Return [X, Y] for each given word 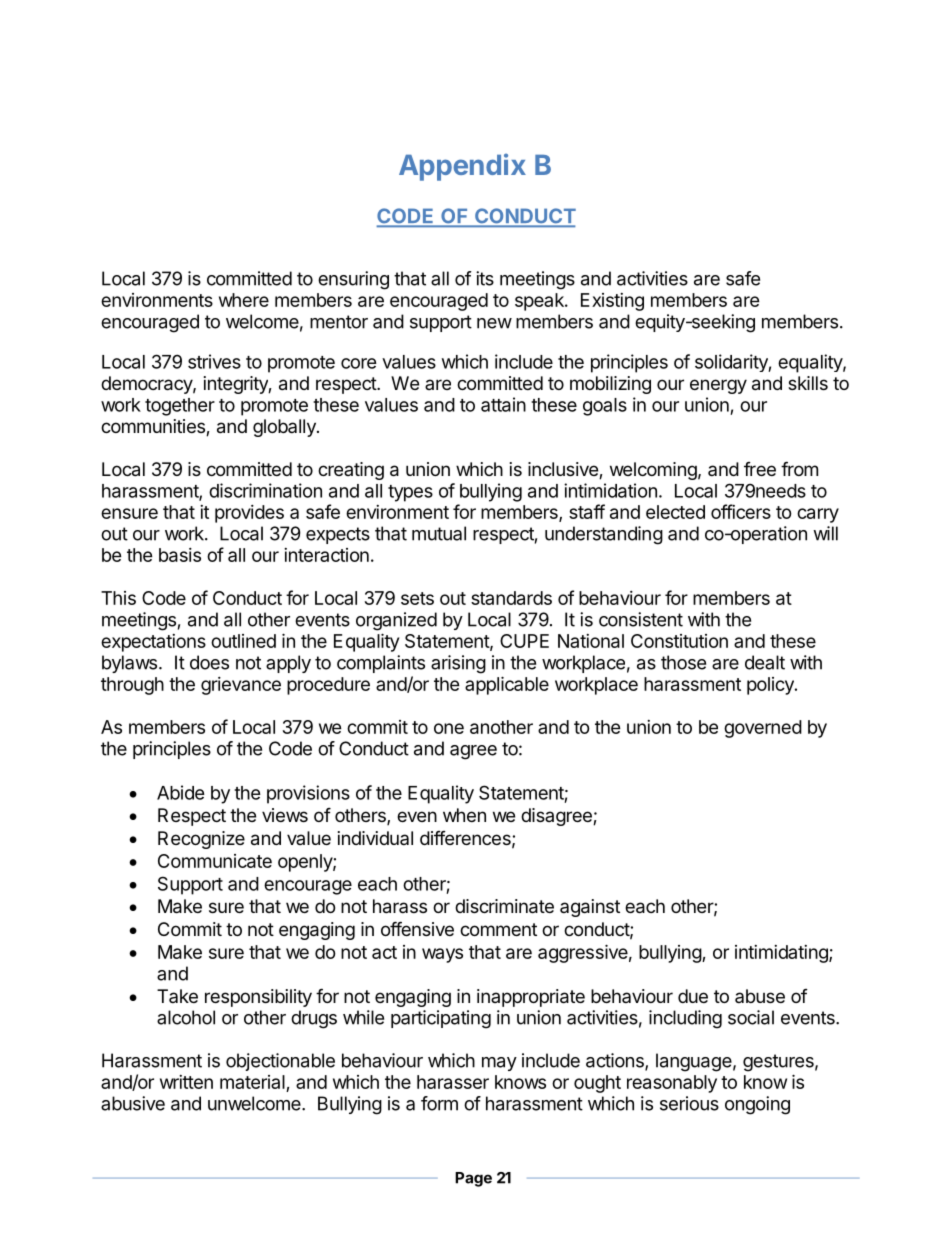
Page [473, 1179]
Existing [612, 302]
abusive [133, 1103]
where [244, 300]
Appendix [462, 167]
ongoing [757, 1105]
